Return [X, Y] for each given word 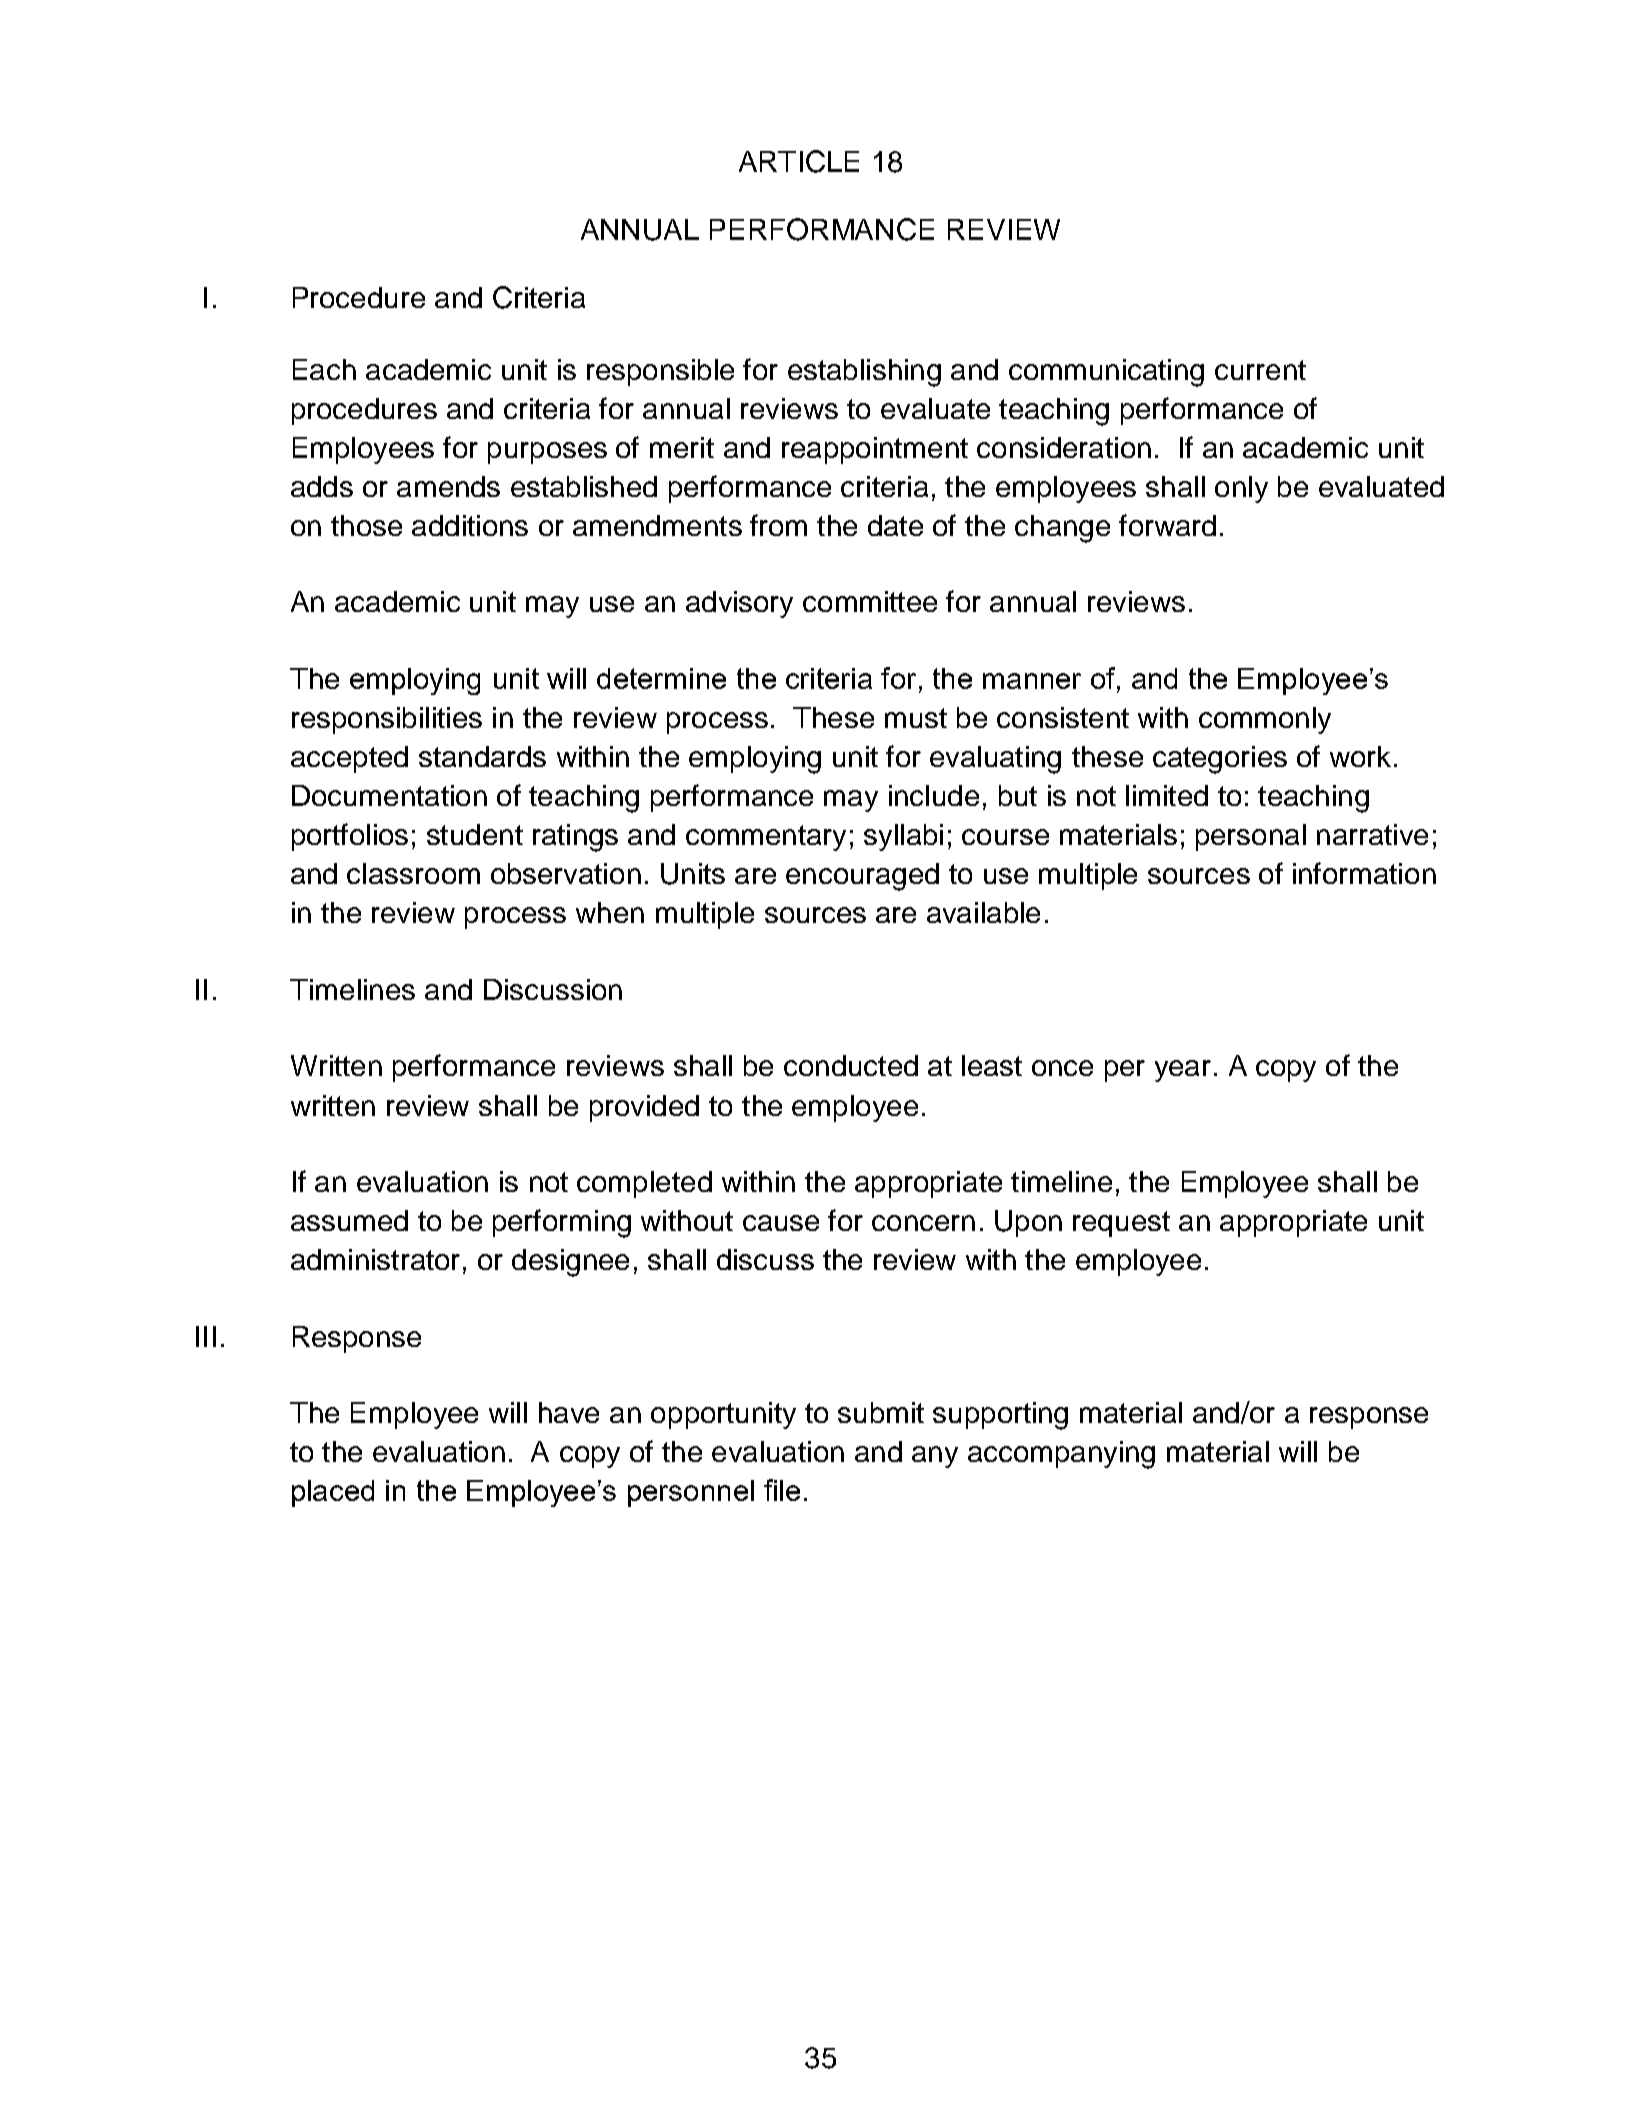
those [366, 525]
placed [333, 1493]
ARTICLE [799, 161]
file [782, 1490]
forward [1167, 525]
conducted [851, 1065]
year [1183, 1071]
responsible [660, 372]
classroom [413, 873]
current [1260, 370]
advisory [739, 604]
